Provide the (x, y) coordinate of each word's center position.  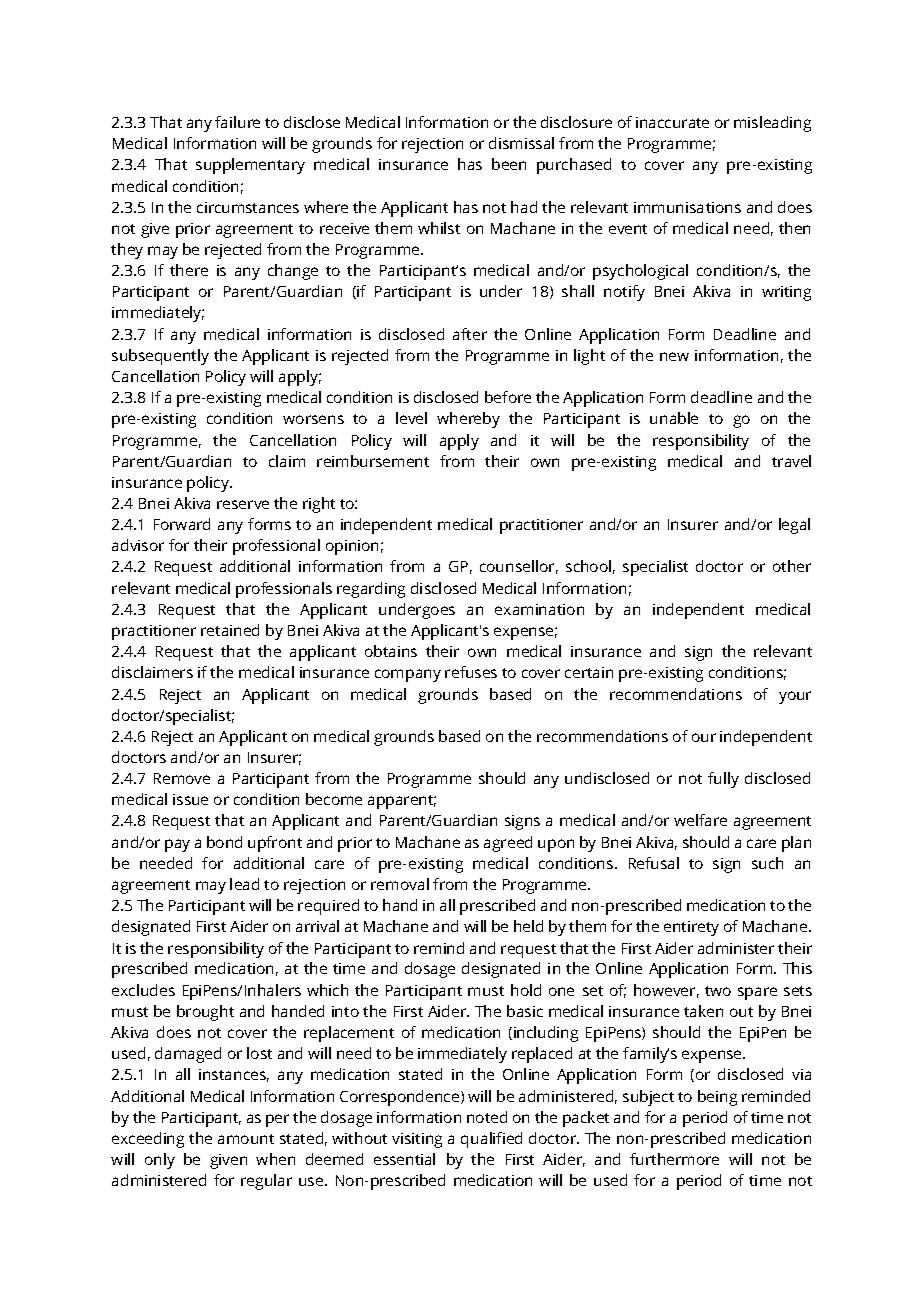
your (795, 697)
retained (230, 630)
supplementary (250, 166)
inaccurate (672, 122)
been (509, 164)
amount (246, 1139)
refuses (471, 672)
